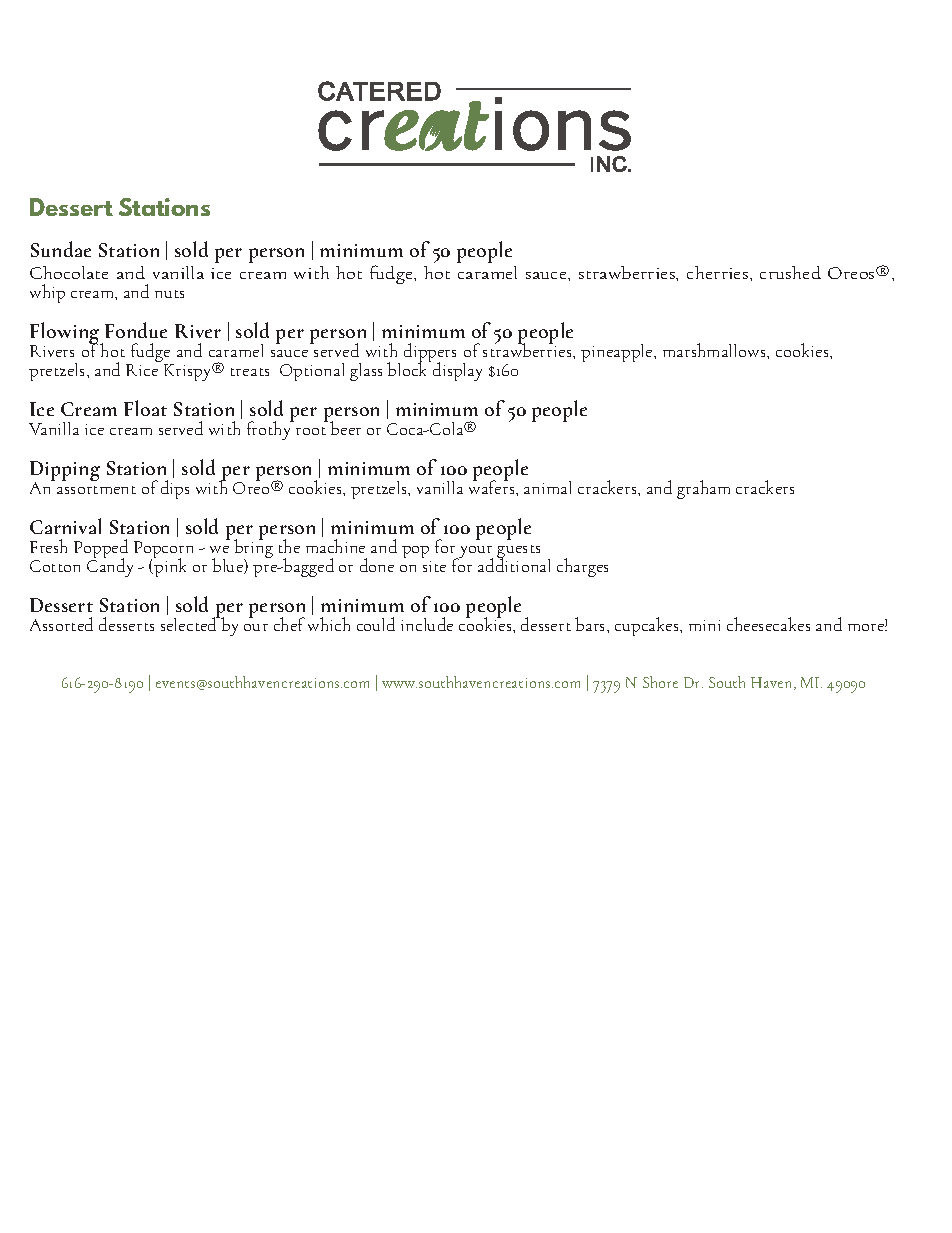  What do you see at coordinates (169, 294) in the document?
I see `nuts` at bounding box center [169, 294].
